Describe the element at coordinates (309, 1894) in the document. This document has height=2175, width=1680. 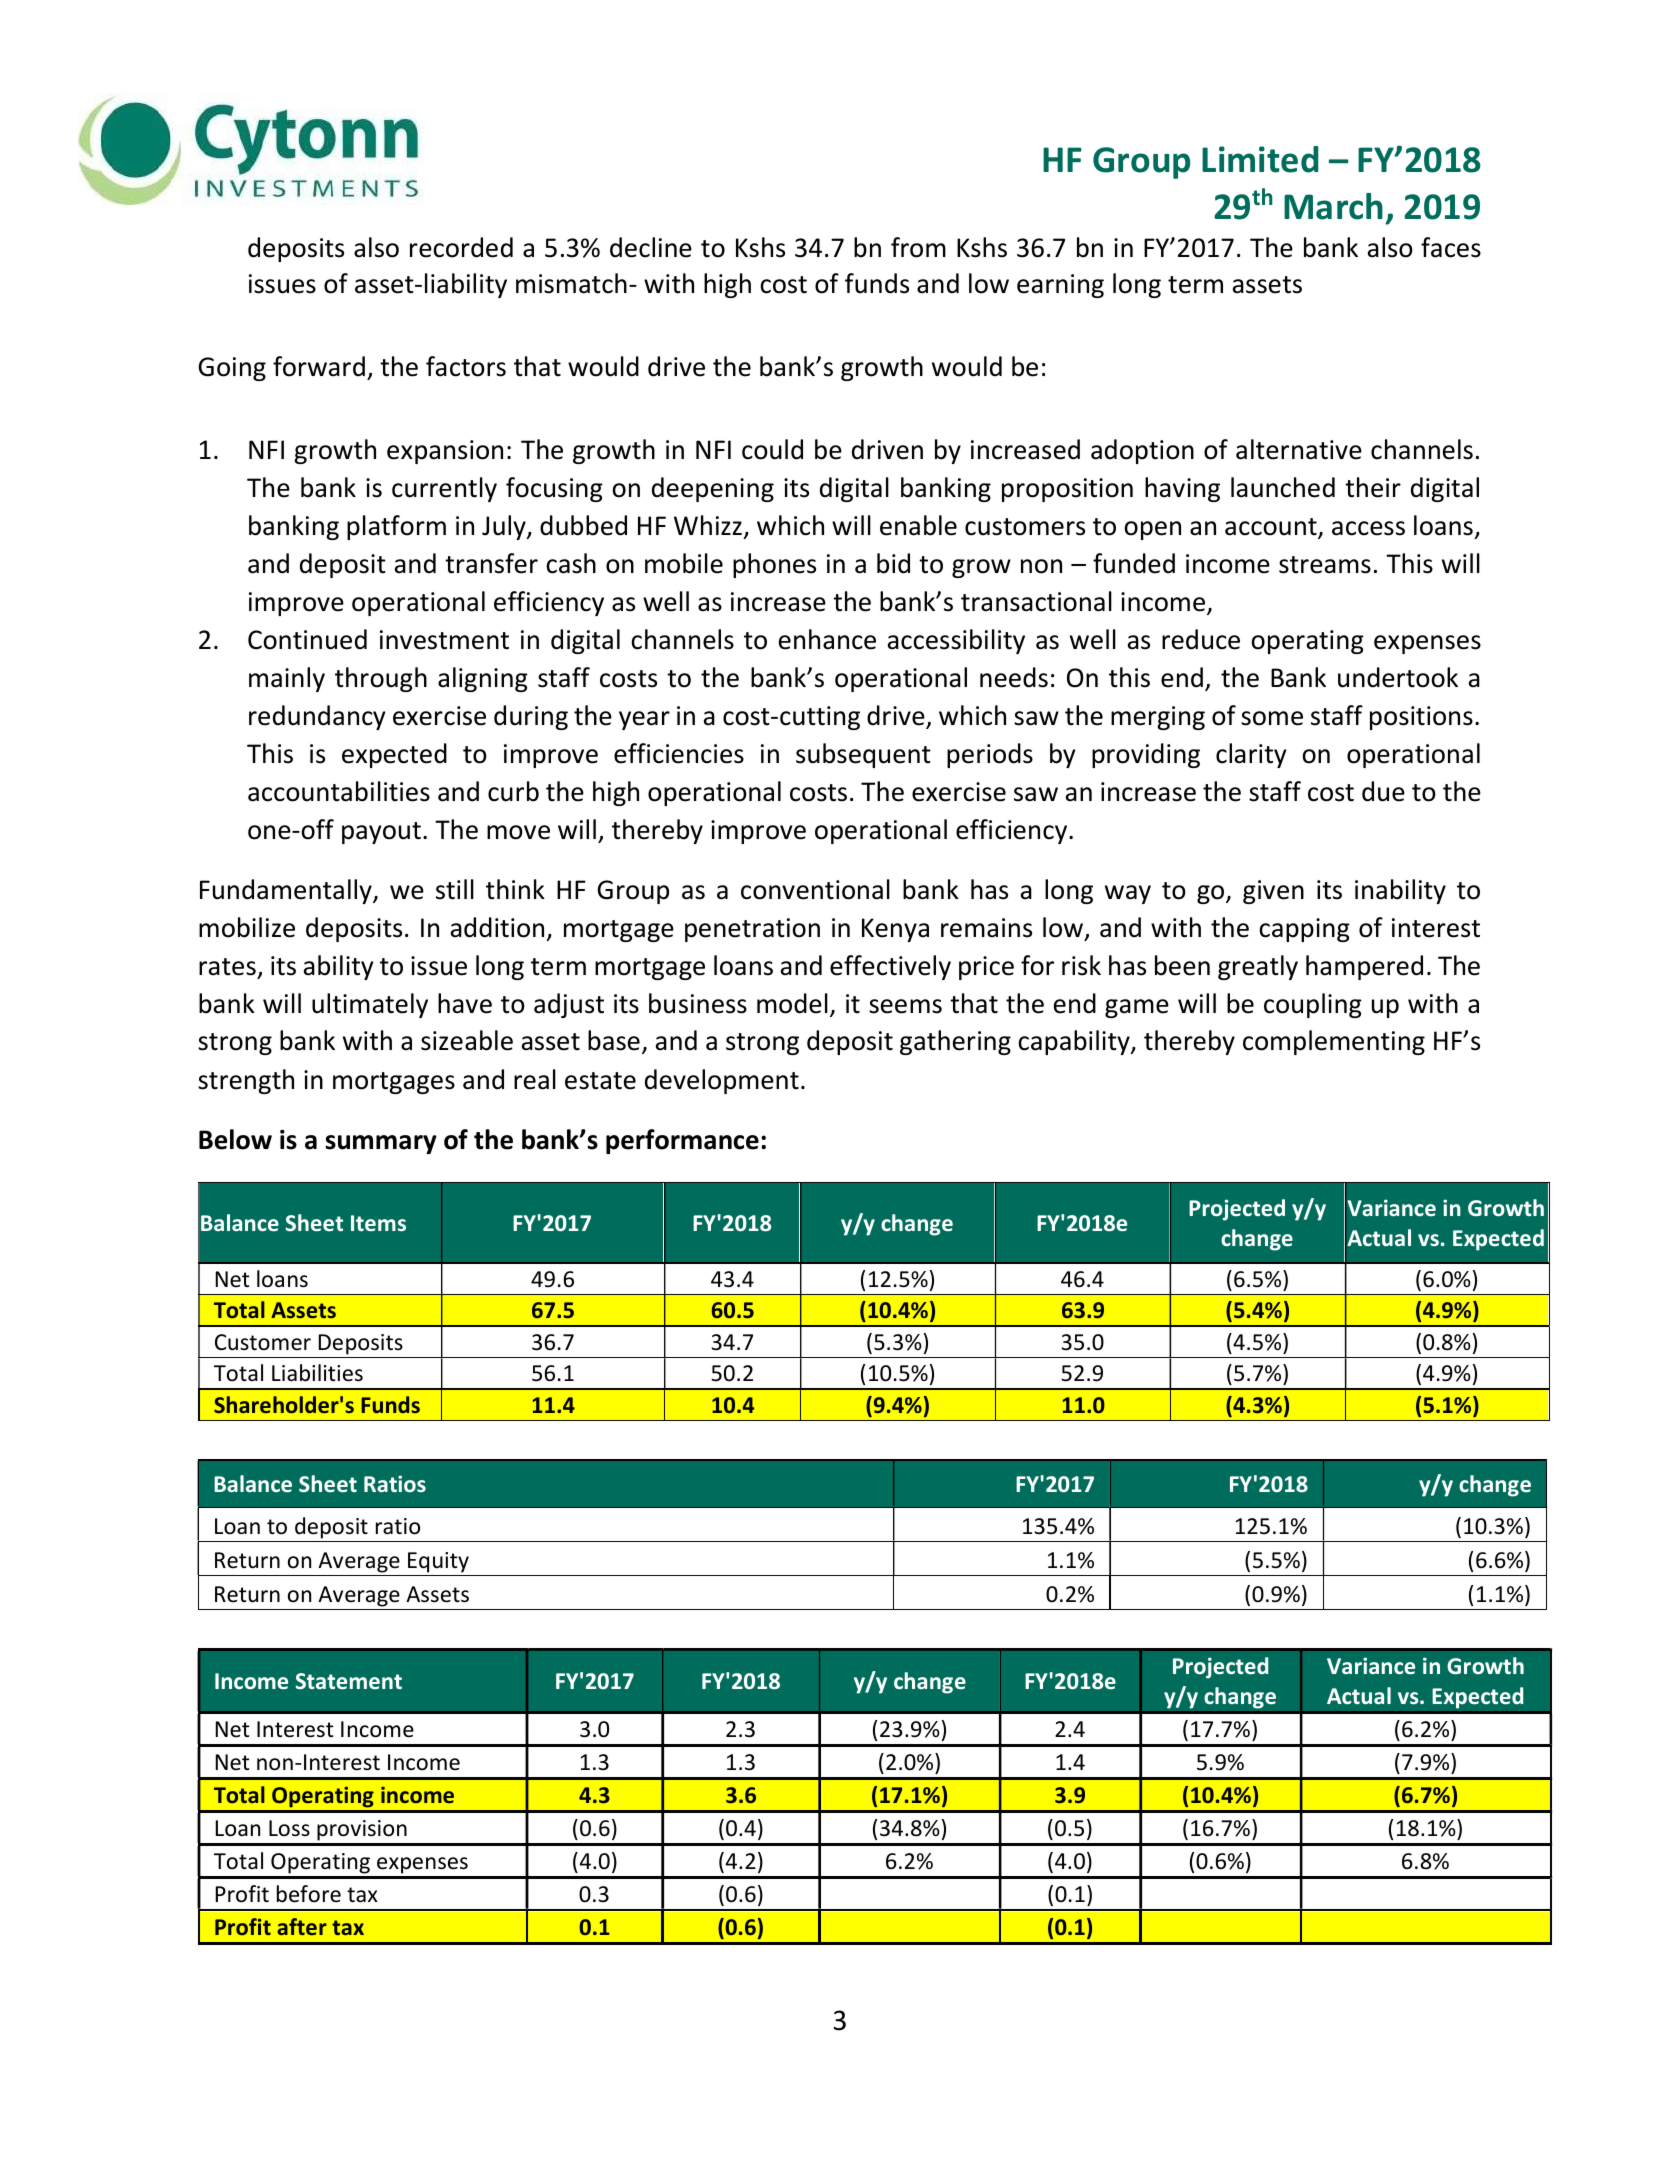
I see `before` at that location.
